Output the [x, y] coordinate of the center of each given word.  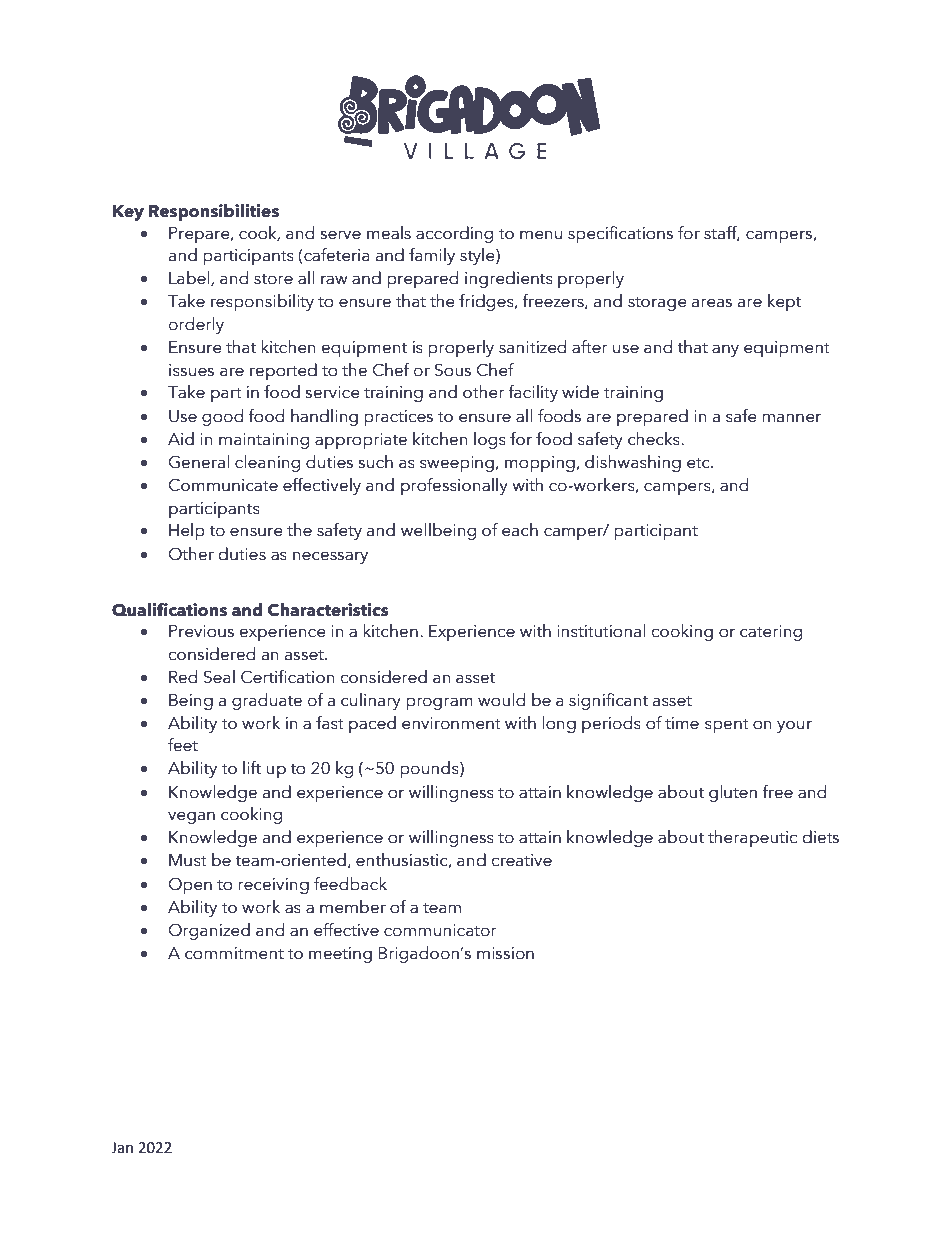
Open [190, 885]
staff [722, 233]
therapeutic [752, 838]
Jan [122, 1148]
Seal [219, 677]
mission [505, 953]
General [199, 462]
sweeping [457, 464]
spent [727, 726]
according [454, 234]
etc [699, 463]
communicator [440, 930]
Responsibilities [214, 212]
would [501, 700]
